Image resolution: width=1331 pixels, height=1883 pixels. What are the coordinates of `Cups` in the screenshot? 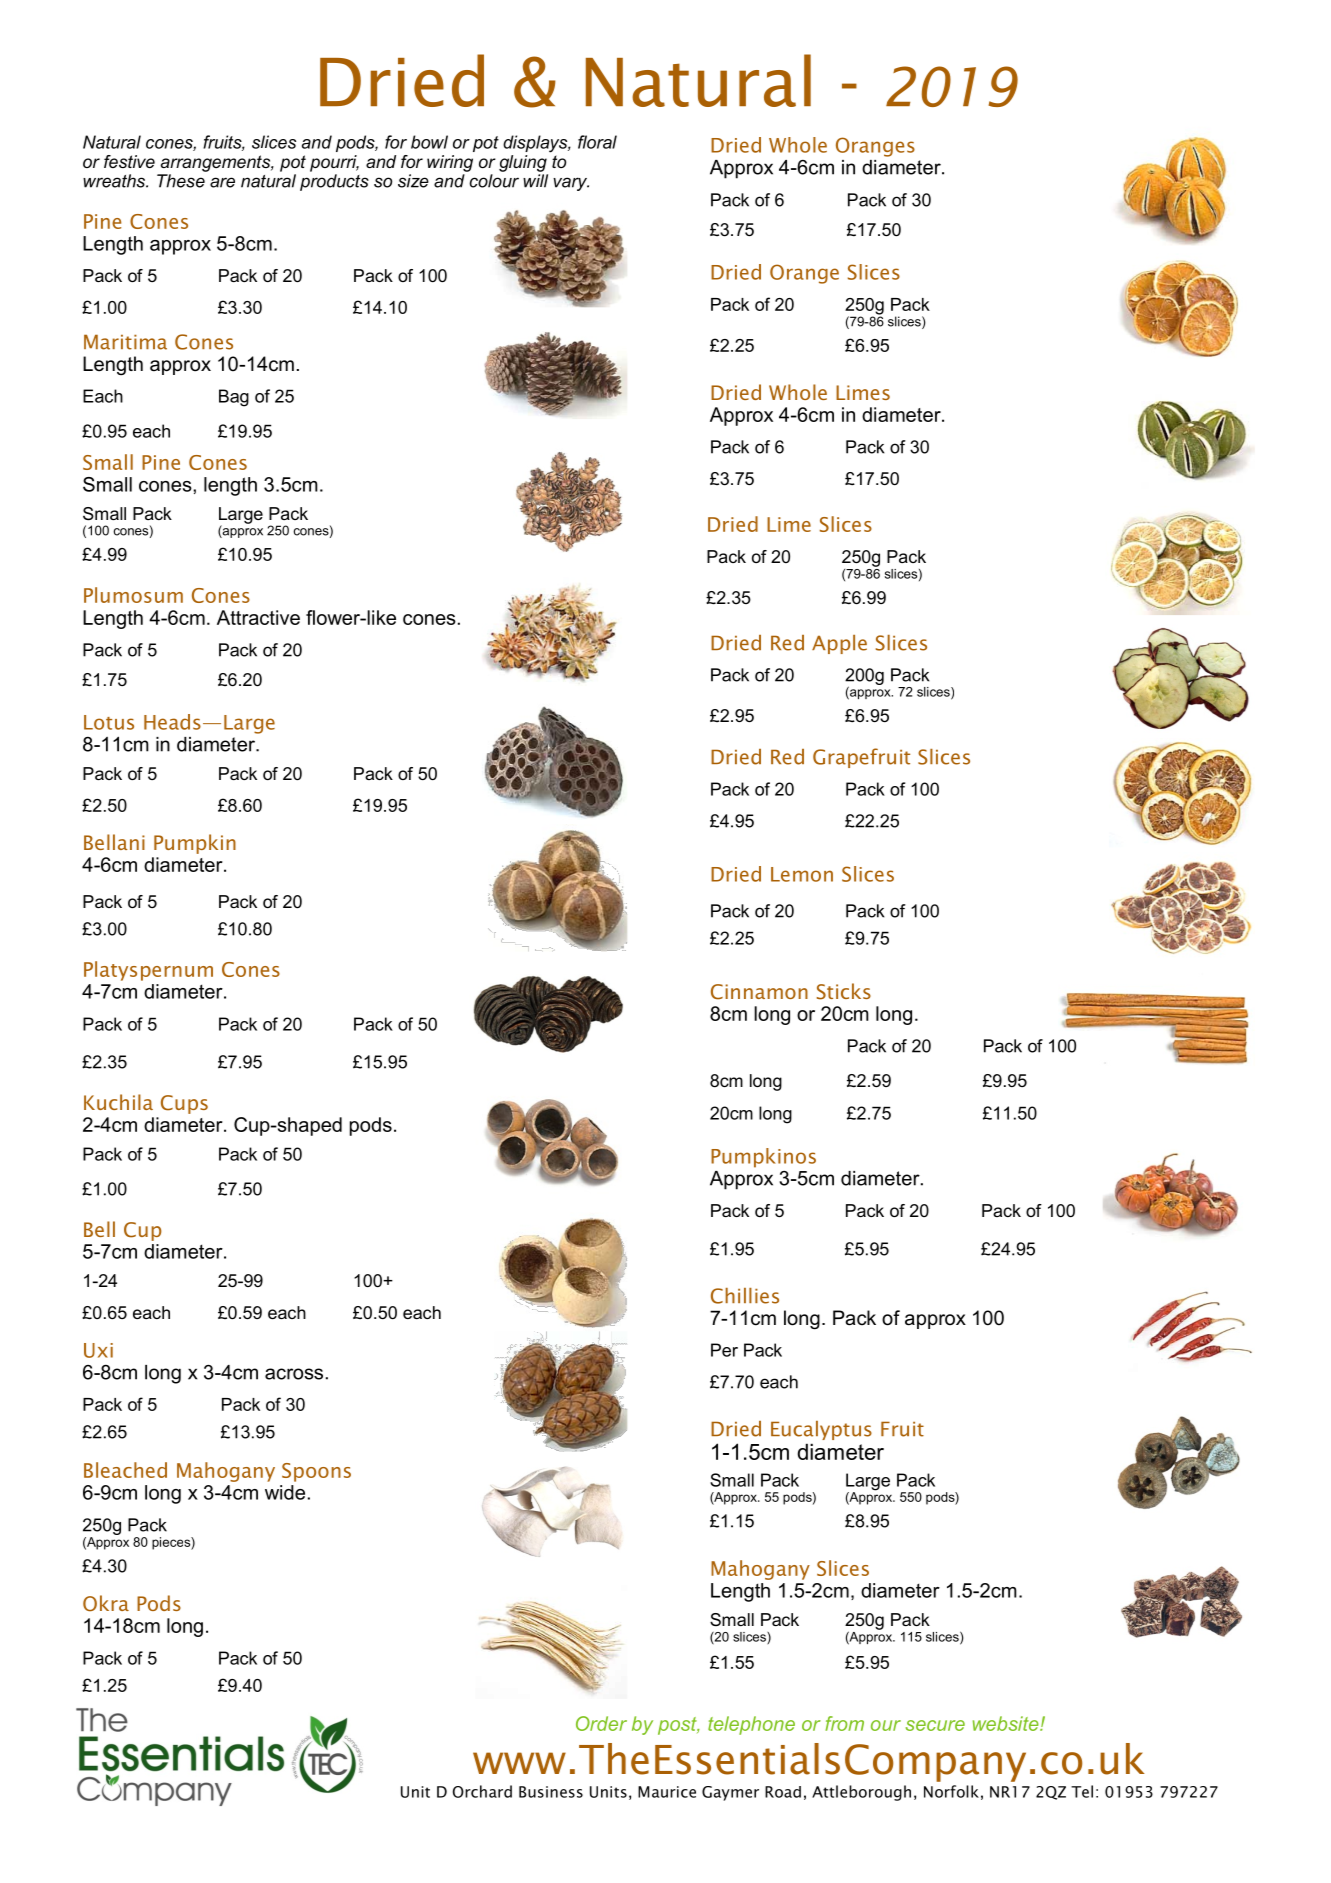 It's located at (184, 1104).
